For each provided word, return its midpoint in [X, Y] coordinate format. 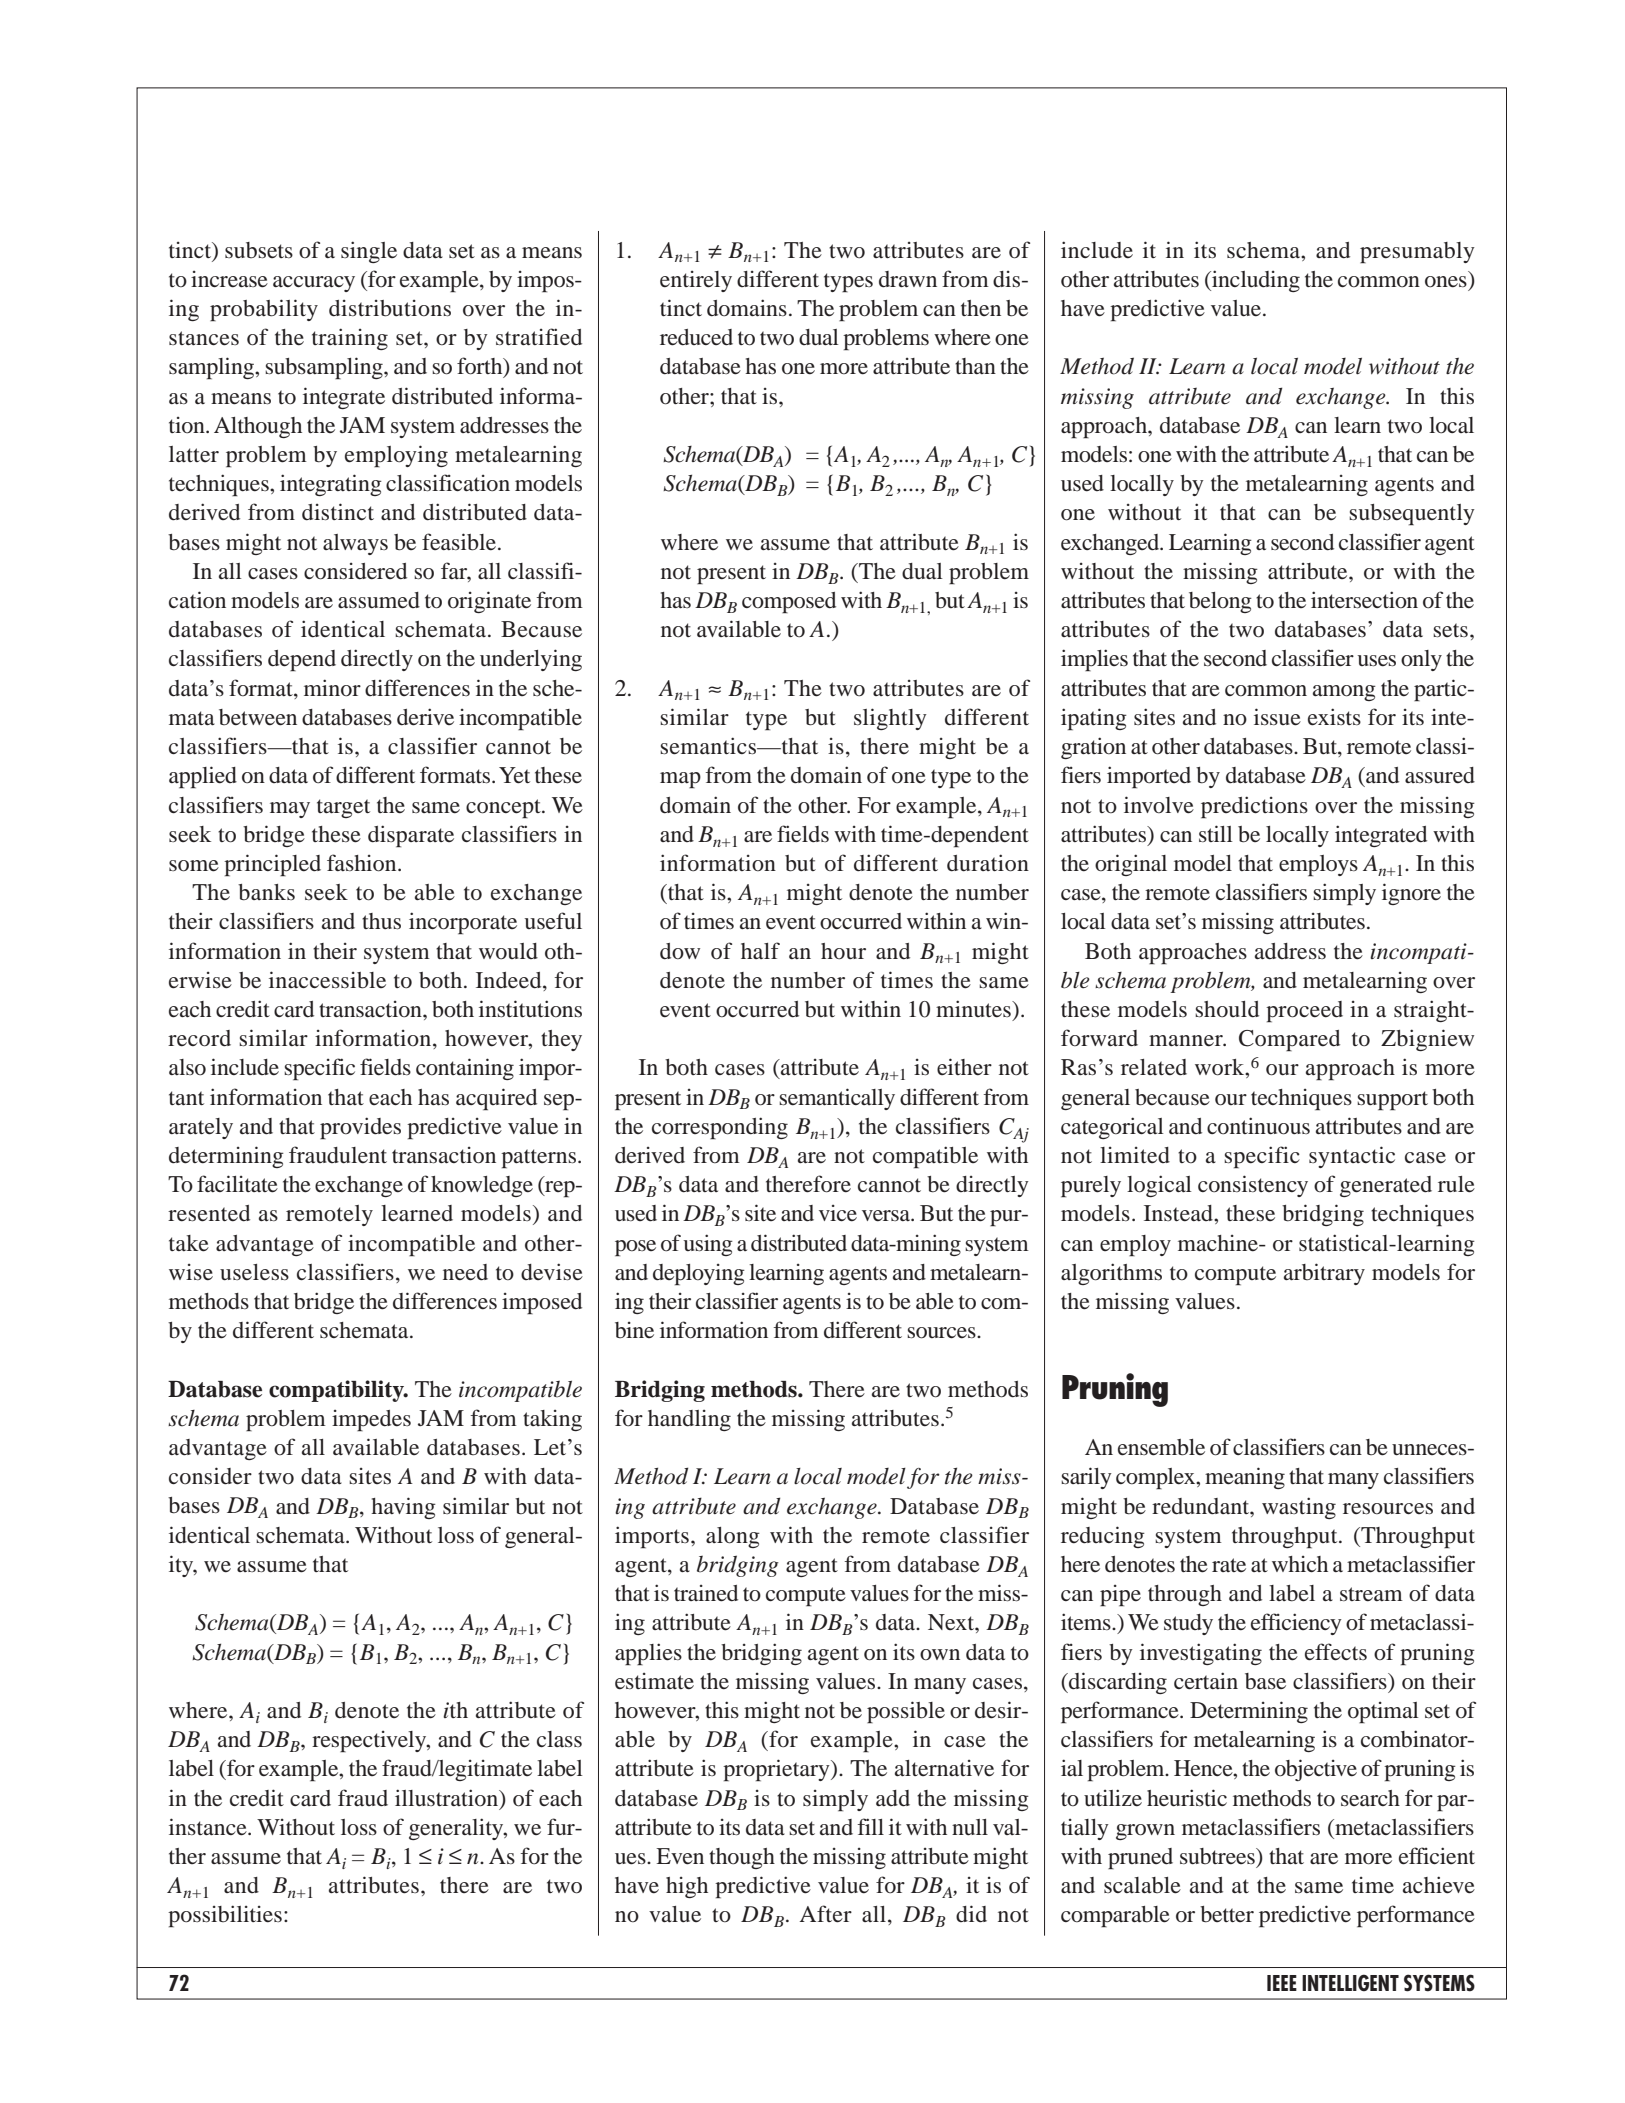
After [826, 1914]
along [733, 1537]
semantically [837, 1099]
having [403, 1508]
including [1255, 281]
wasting [1299, 1508]
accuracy [314, 284]
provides [360, 1128]
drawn [908, 279]
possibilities [225, 1916]
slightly [890, 719]
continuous [1258, 1126]
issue [1277, 717]
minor [332, 688]
